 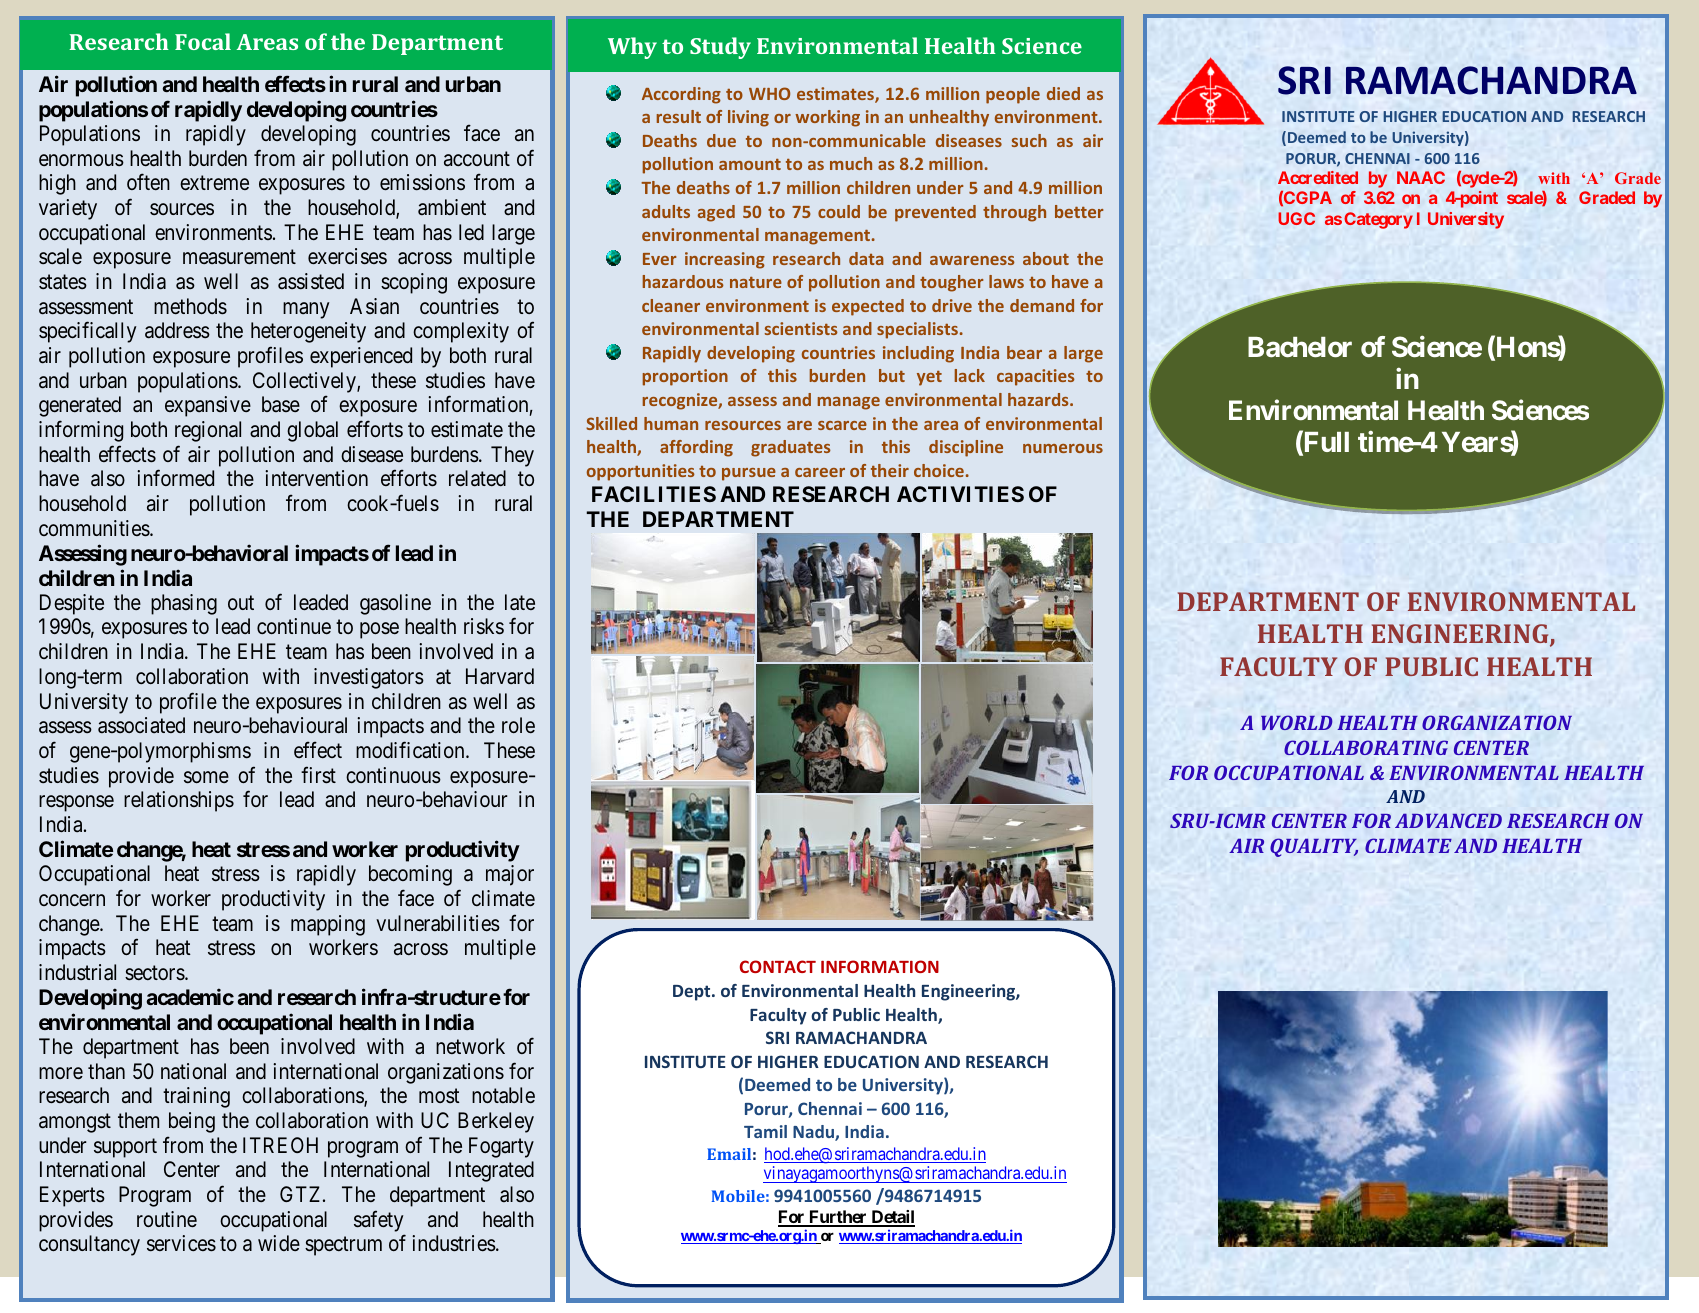 I want to click on graduates, so click(x=791, y=448).
